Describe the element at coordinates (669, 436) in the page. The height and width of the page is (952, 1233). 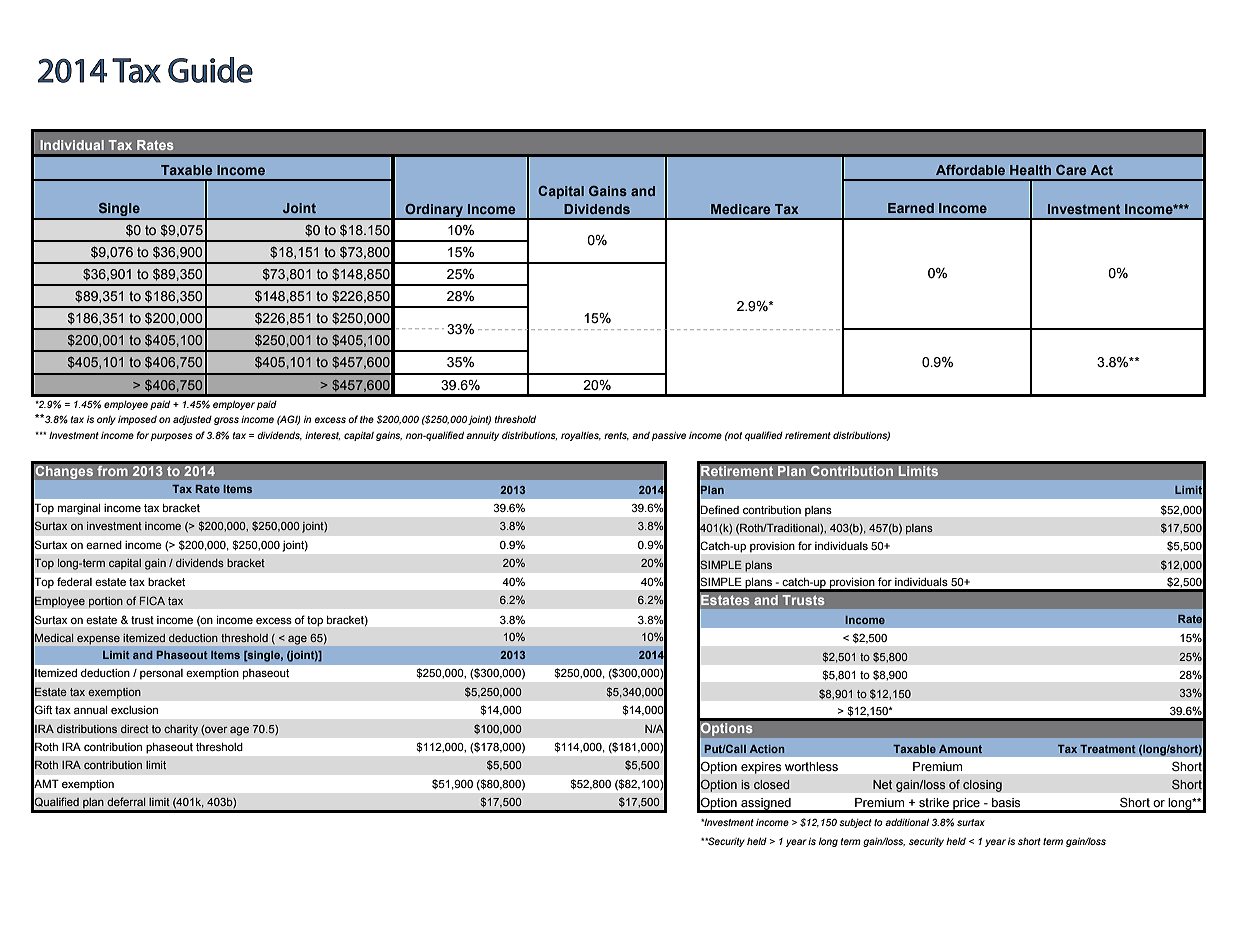
I see `passive` at that location.
